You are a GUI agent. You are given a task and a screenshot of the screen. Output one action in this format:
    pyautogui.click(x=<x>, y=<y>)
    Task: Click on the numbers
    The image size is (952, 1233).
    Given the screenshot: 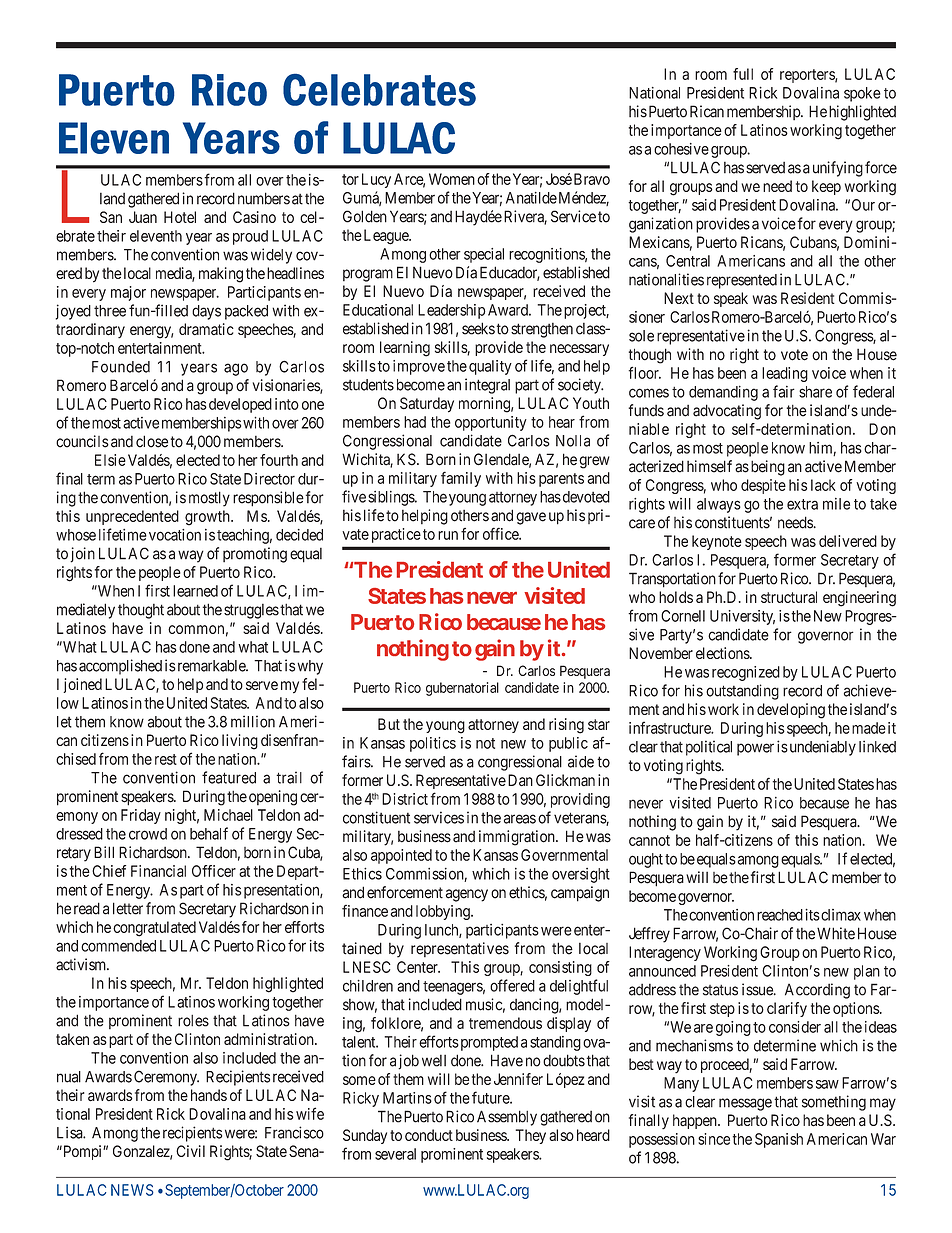 What is the action you would take?
    pyautogui.click(x=264, y=198)
